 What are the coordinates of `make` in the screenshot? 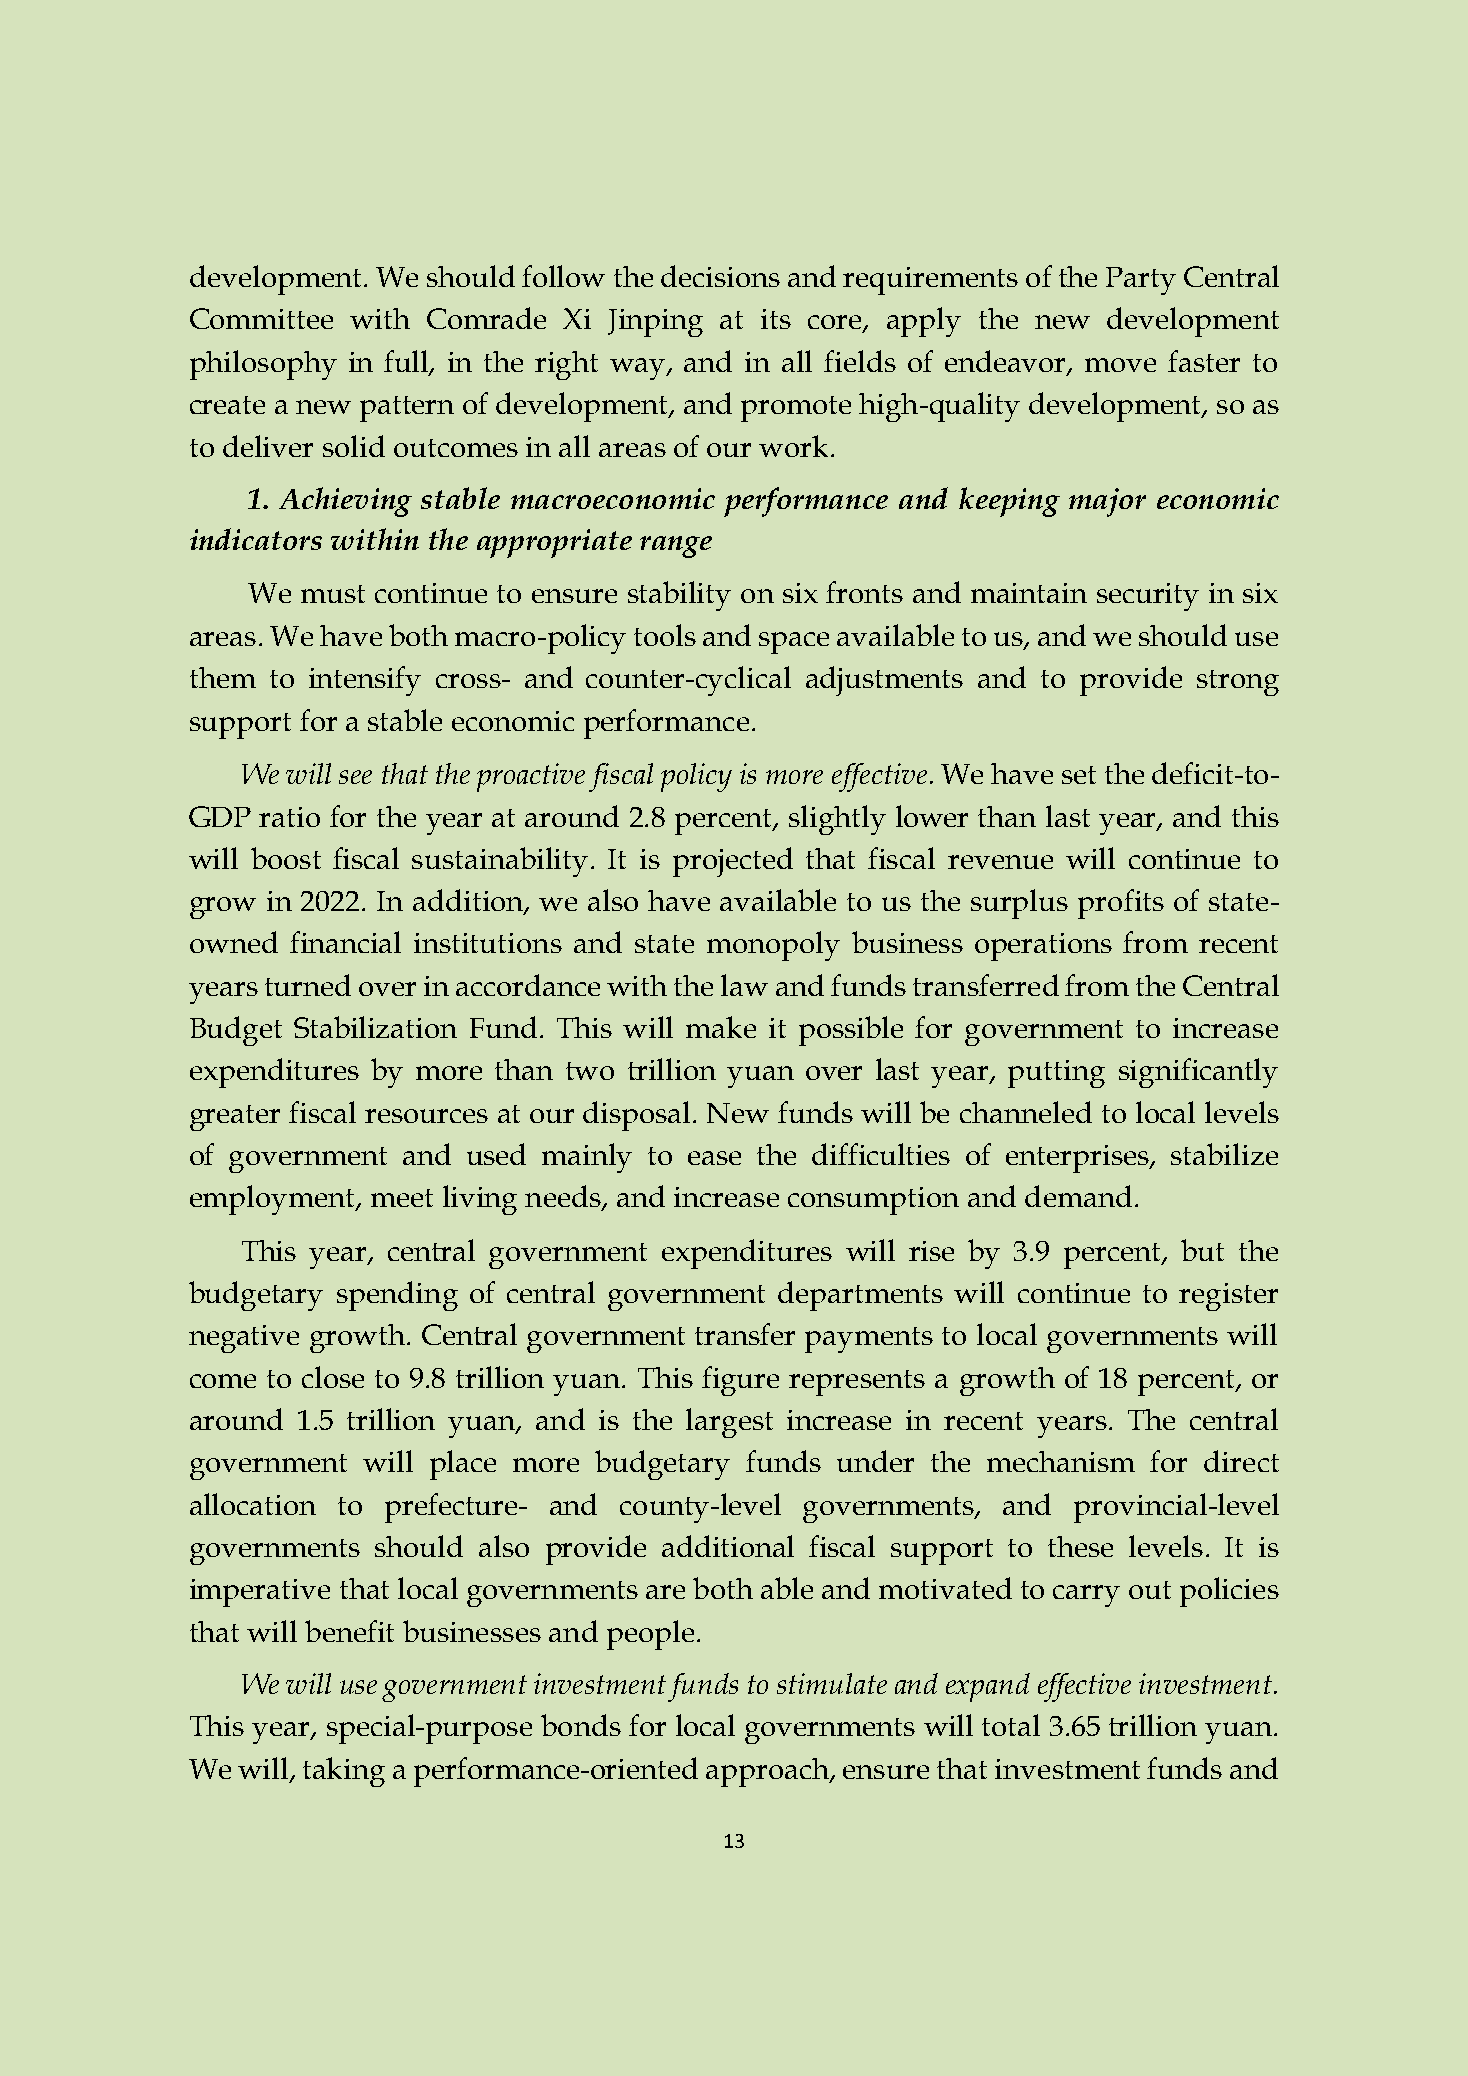 It's located at (721, 1027).
